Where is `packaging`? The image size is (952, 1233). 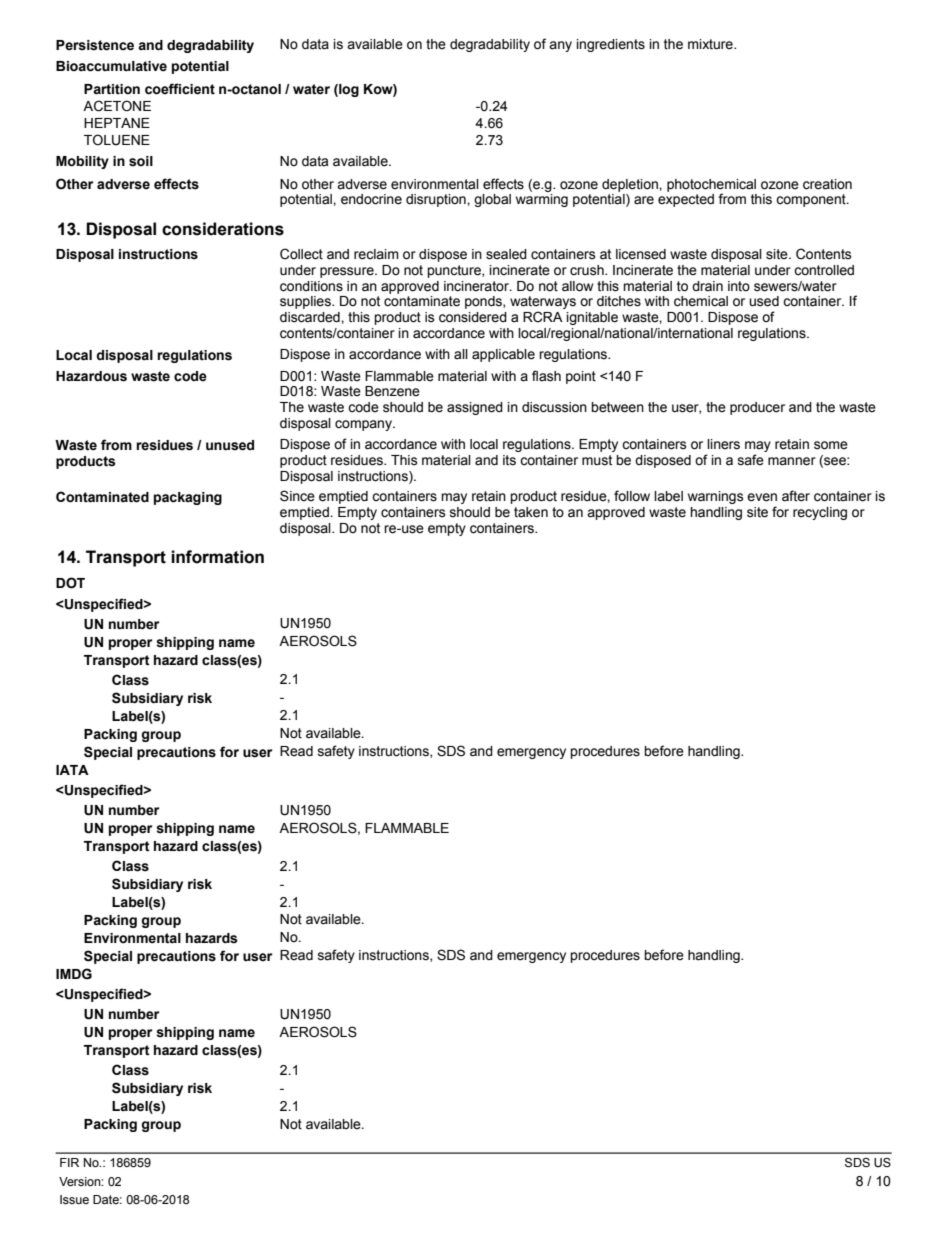
packaging is located at coordinates (188, 498).
